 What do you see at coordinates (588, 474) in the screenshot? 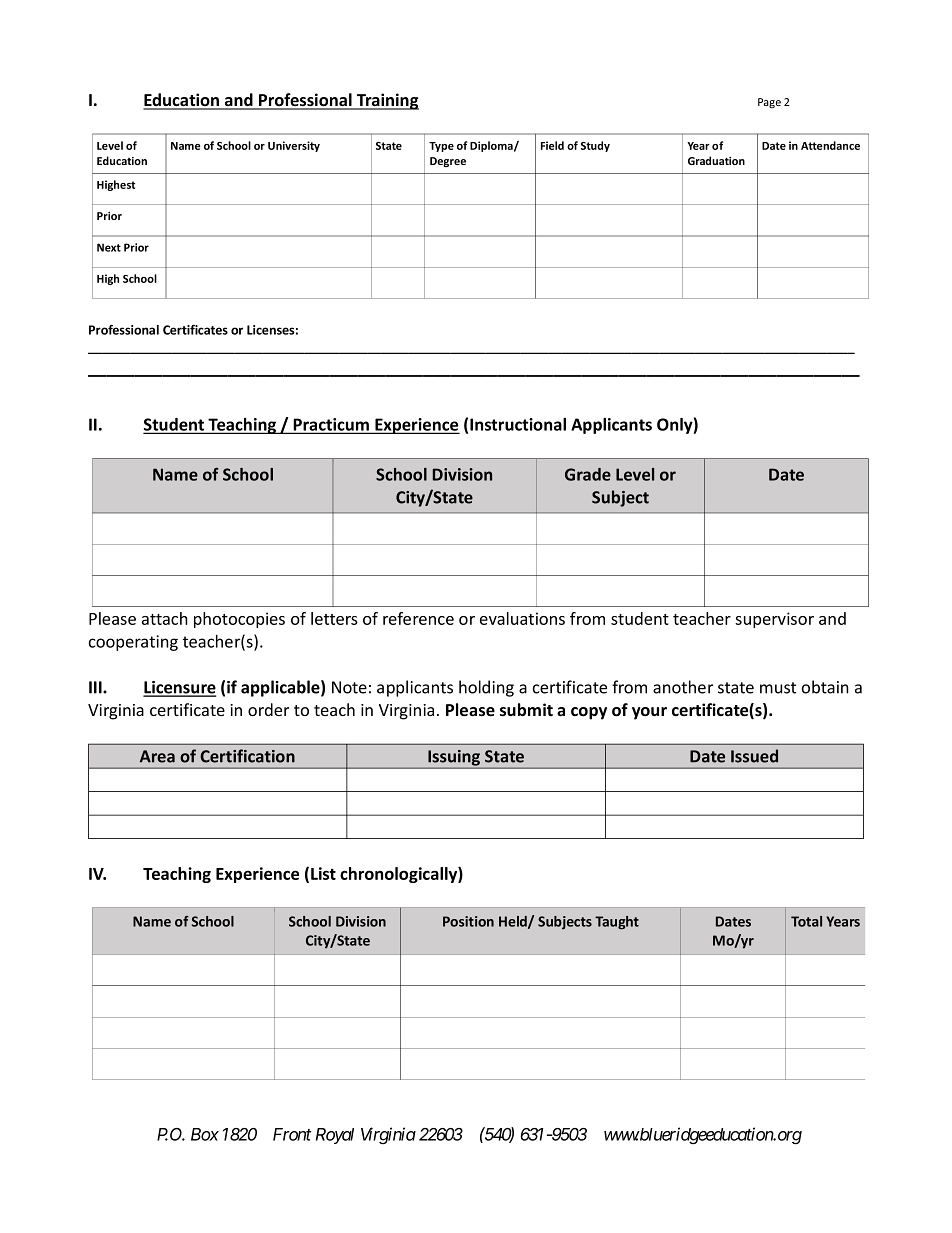
I see `Grade` at bounding box center [588, 474].
